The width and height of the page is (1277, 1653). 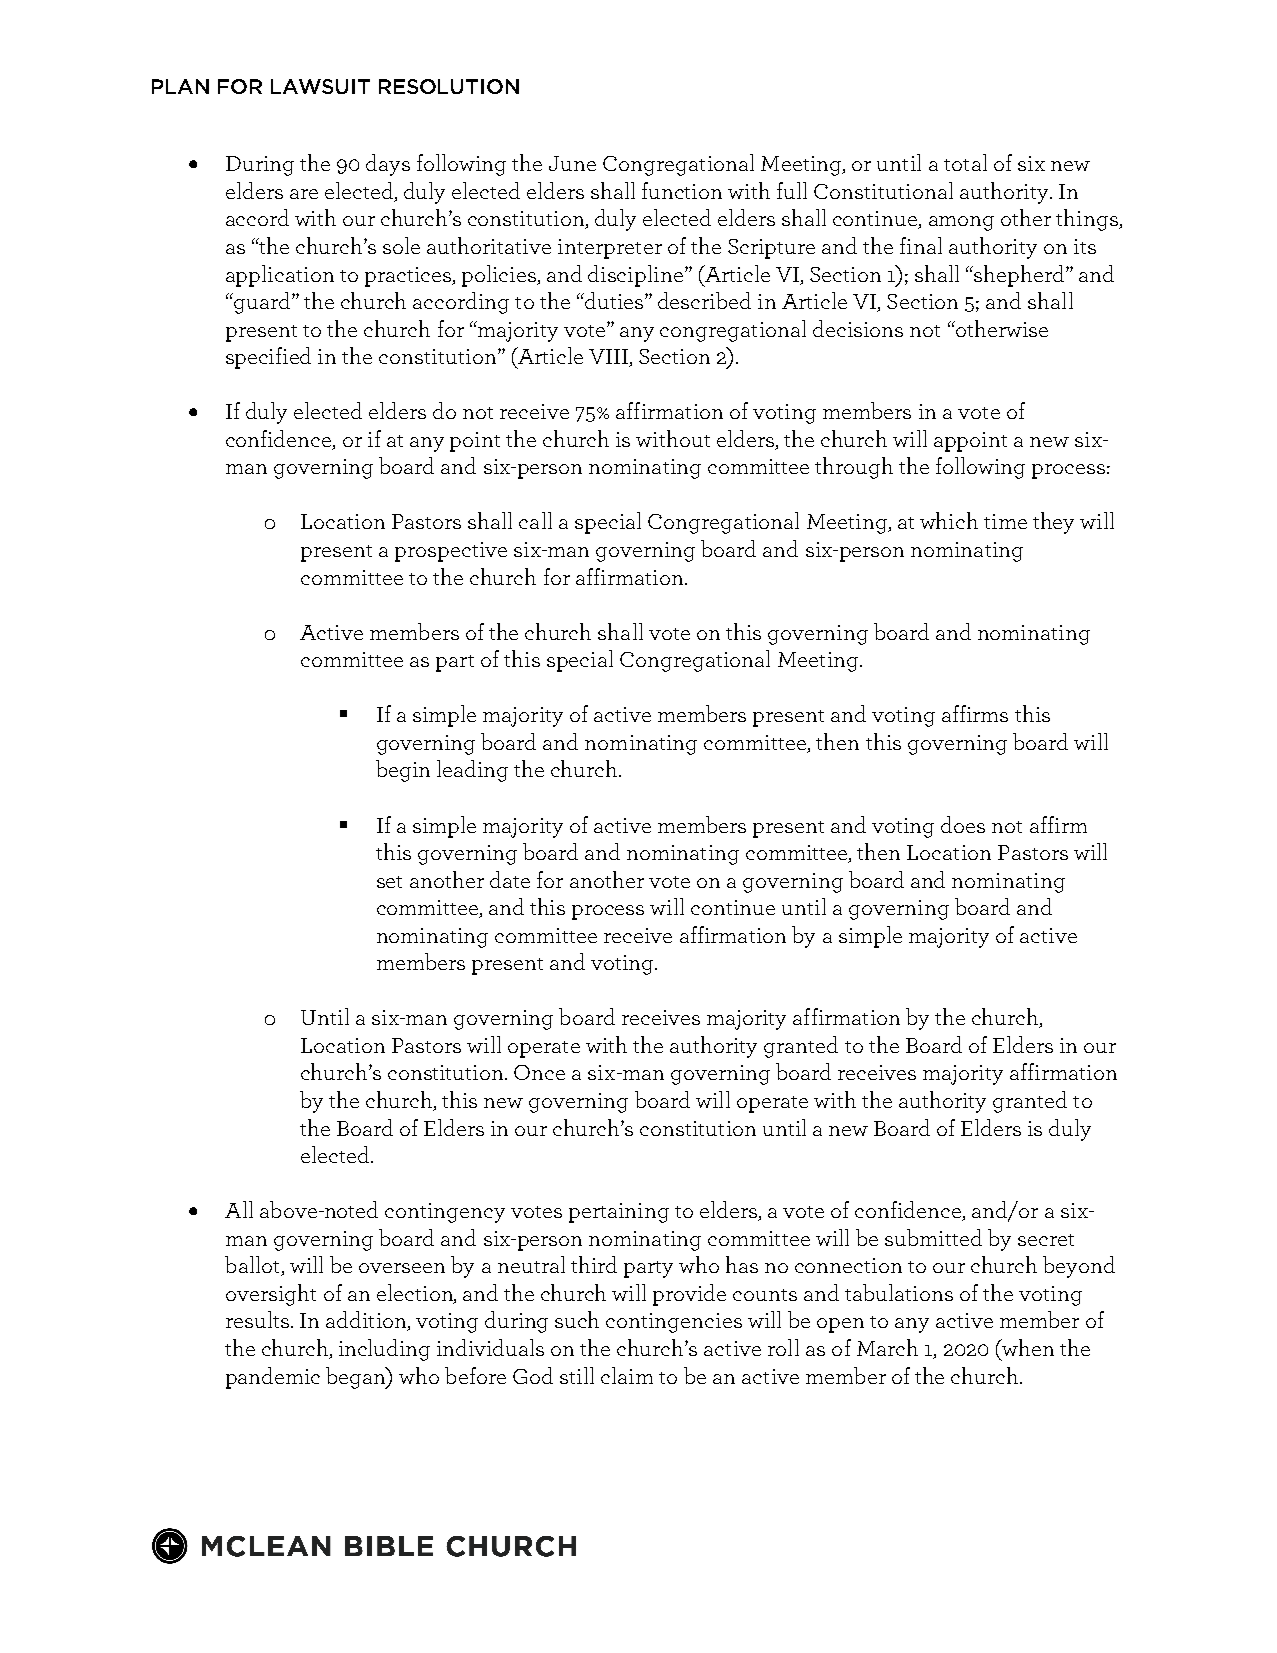 I want to click on when, so click(x=1027, y=1347).
